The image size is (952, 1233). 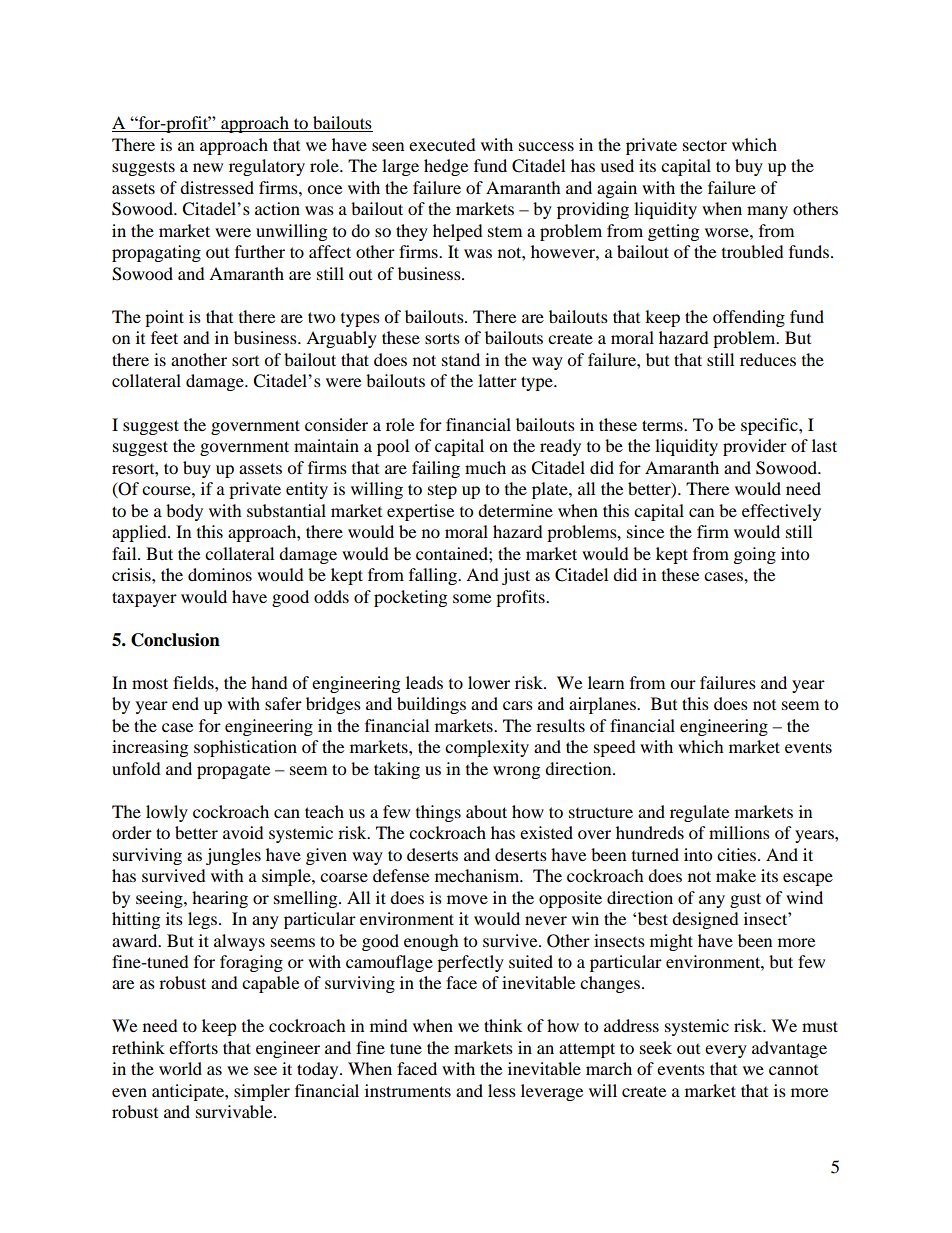 I want to click on going, so click(x=755, y=555).
